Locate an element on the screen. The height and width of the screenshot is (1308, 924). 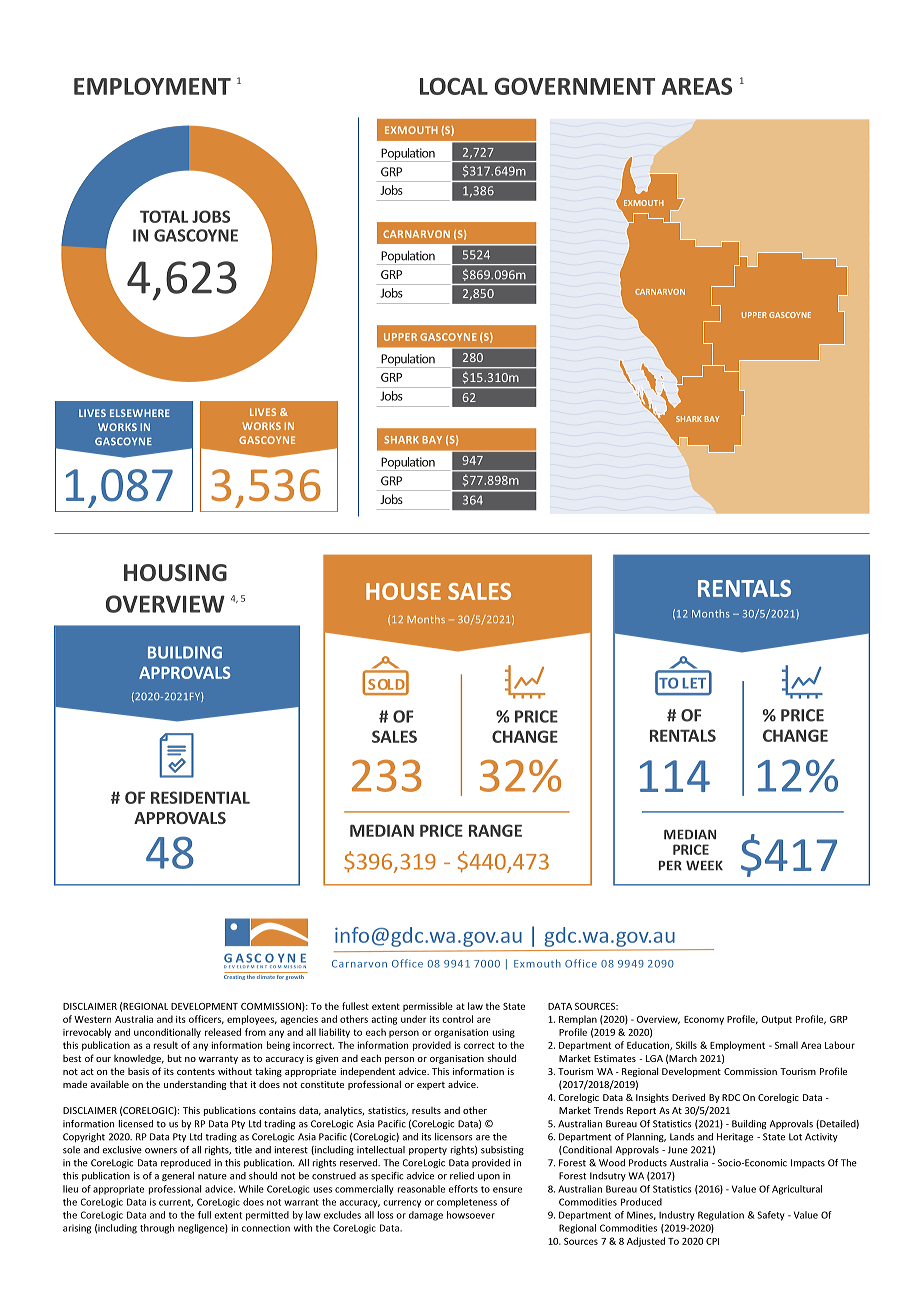
GOVERNMENT is located at coordinates (574, 86).
